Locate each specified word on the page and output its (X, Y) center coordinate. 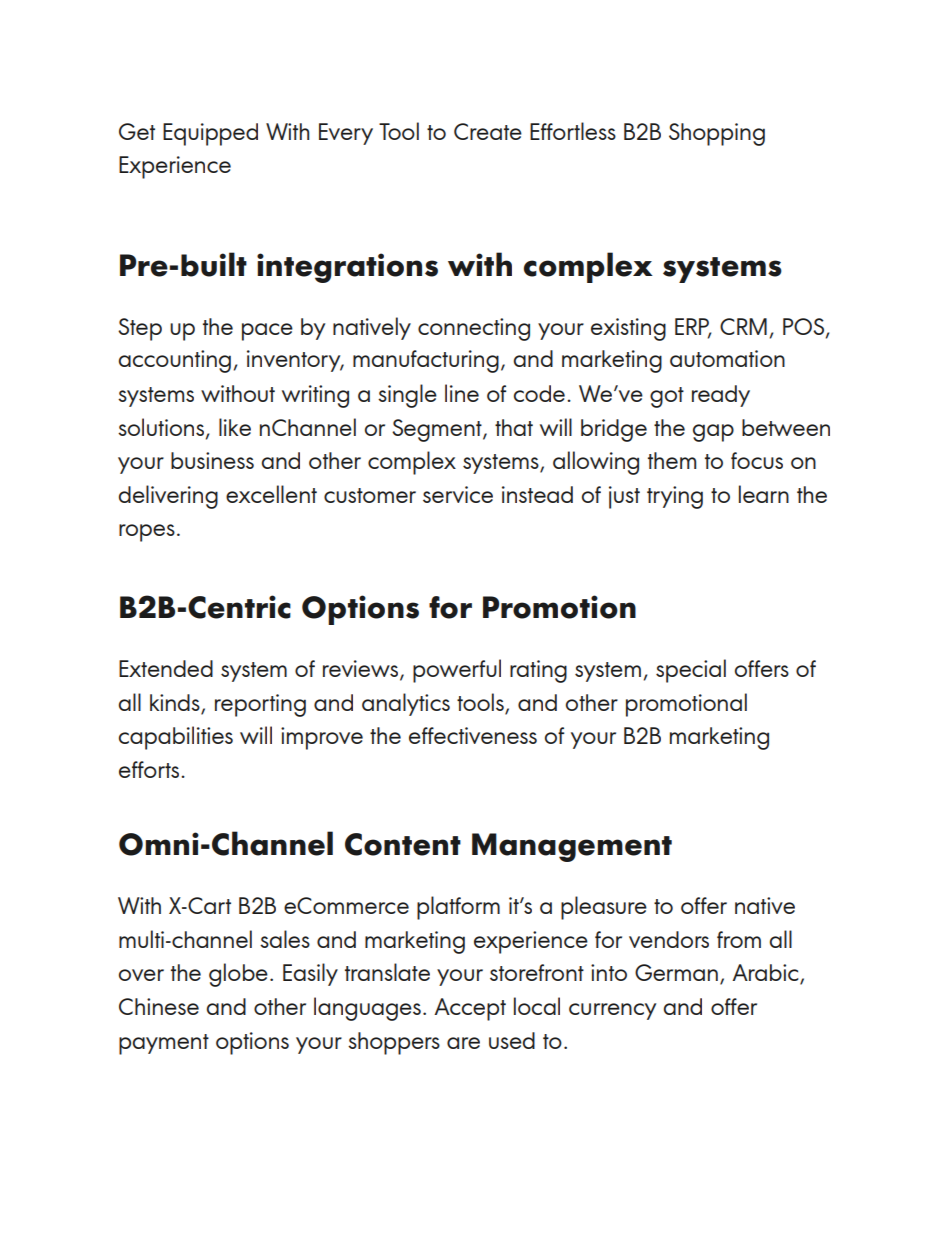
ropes (147, 533)
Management (572, 847)
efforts (150, 769)
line (462, 393)
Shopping (717, 134)
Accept (470, 1009)
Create (488, 131)
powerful (457, 671)
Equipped (210, 134)
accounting (174, 361)
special (691, 671)
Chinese (159, 1006)
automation (727, 358)
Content (403, 844)
